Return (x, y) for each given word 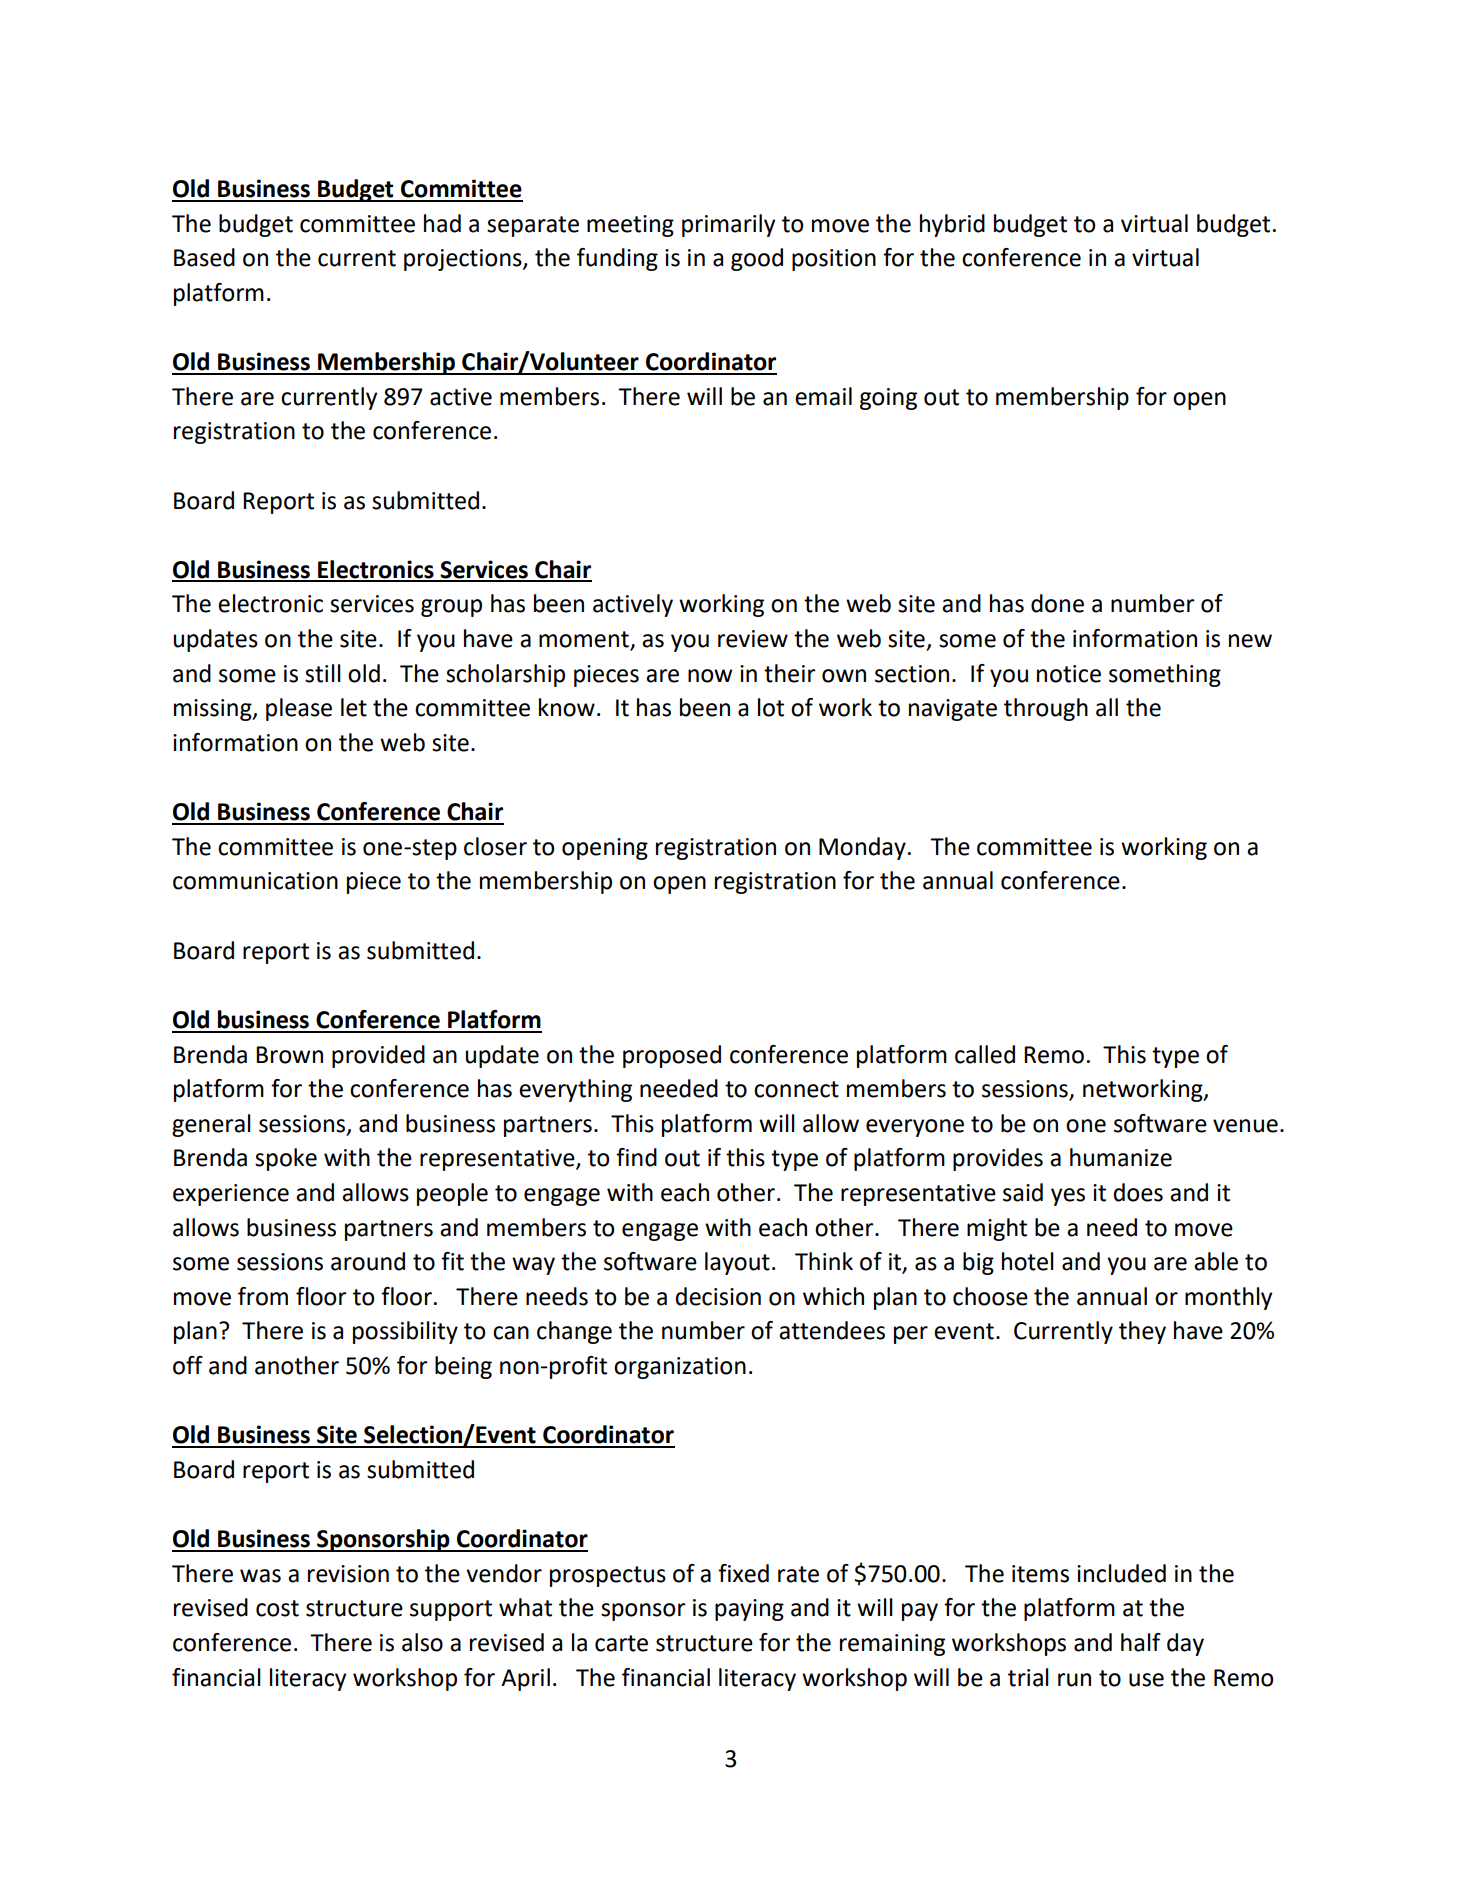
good (757, 259)
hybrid (952, 225)
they (1142, 1332)
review (753, 639)
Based (204, 257)
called (985, 1054)
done (1057, 603)
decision (718, 1296)
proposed (672, 1056)
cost (277, 1608)
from (263, 1296)
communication (255, 881)
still (323, 673)
